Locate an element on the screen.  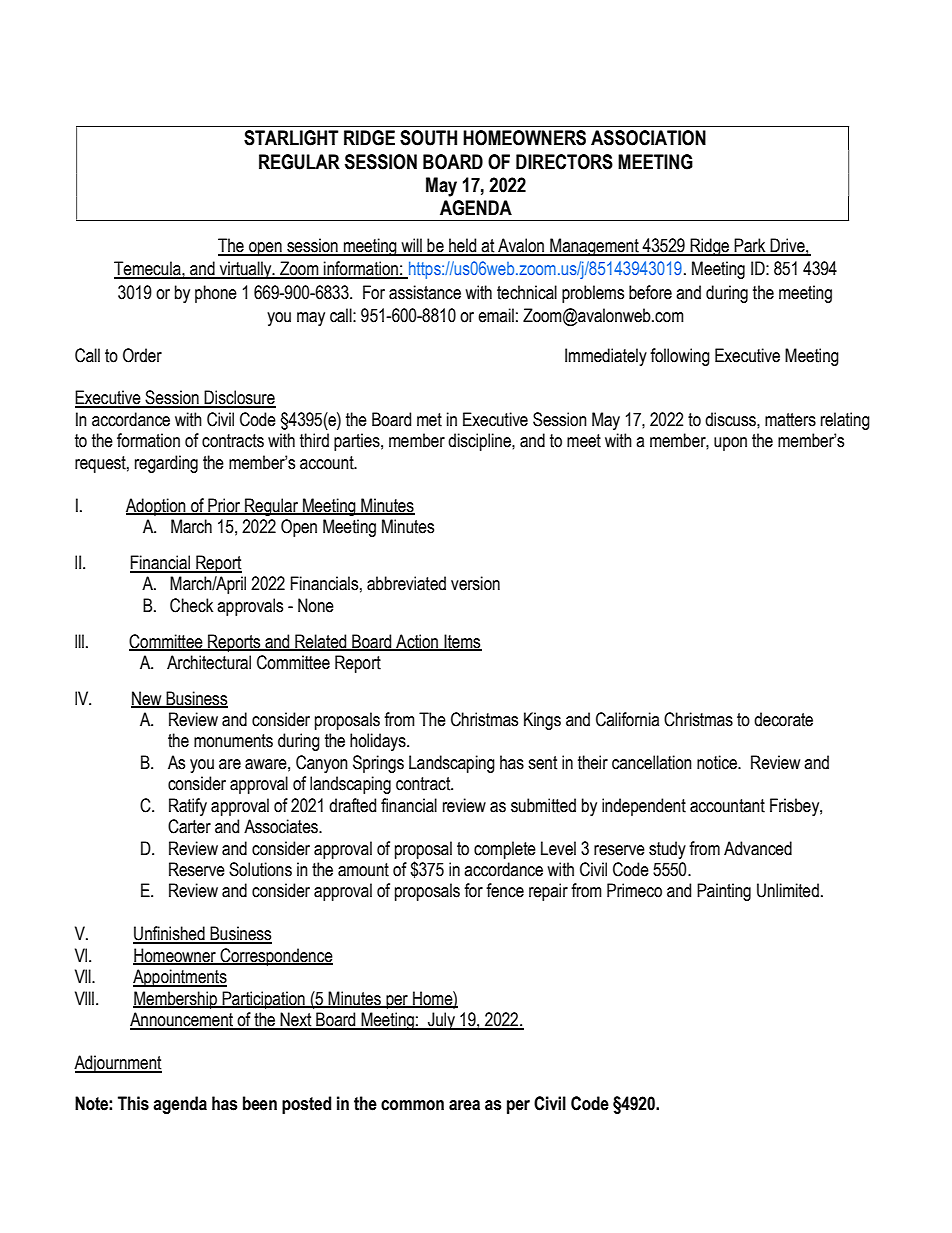
Disclosure is located at coordinates (239, 398).
